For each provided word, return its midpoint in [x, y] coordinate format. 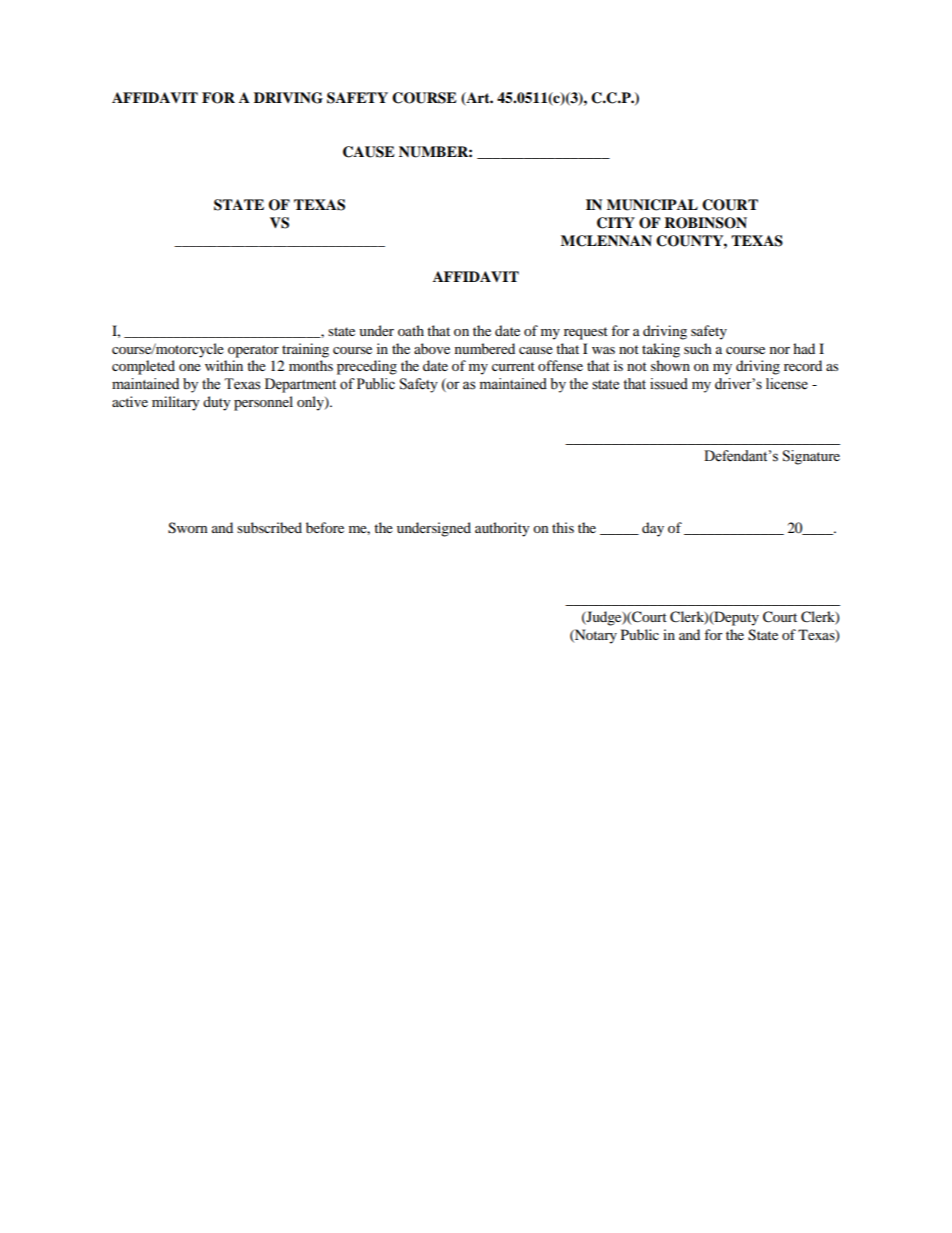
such [698, 348]
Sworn [188, 528]
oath [411, 330]
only [311, 403]
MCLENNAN [606, 241]
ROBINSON [705, 223]
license [787, 384]
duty [217, 403]
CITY [616, 223]
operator [253, 351]
